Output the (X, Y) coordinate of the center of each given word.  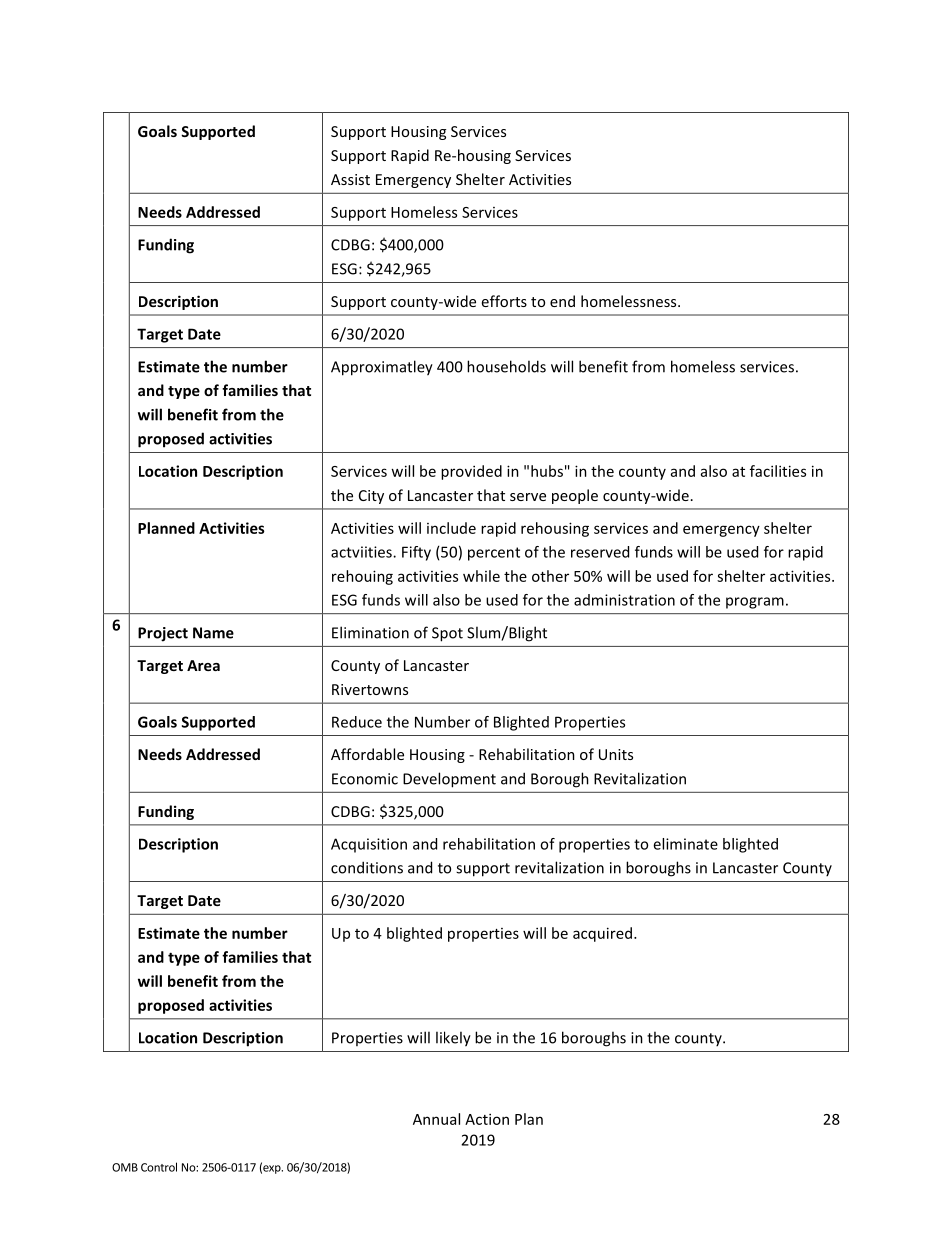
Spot (447, 634)
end (562, 301)
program (755, 603)
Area (203, 665)
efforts (504, 301)
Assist (350, 179)
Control (159, 1167)
